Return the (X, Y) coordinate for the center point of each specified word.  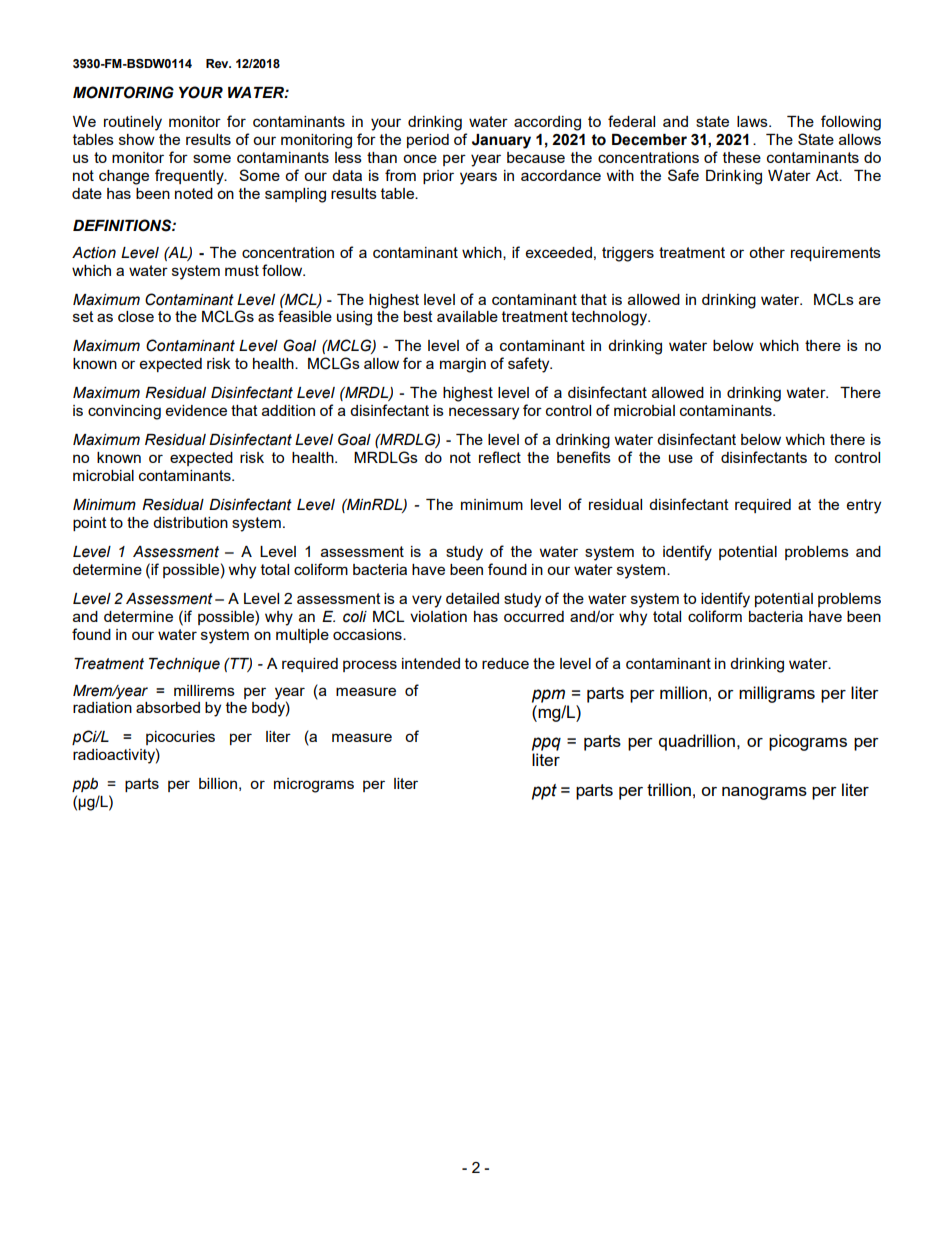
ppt (544, 792)
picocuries (180, 738)
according (547, 123)
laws (753, 121)
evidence (196, 410)
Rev (218, 64)
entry (864, 506)
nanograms (764, 793)
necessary (484, 413)
